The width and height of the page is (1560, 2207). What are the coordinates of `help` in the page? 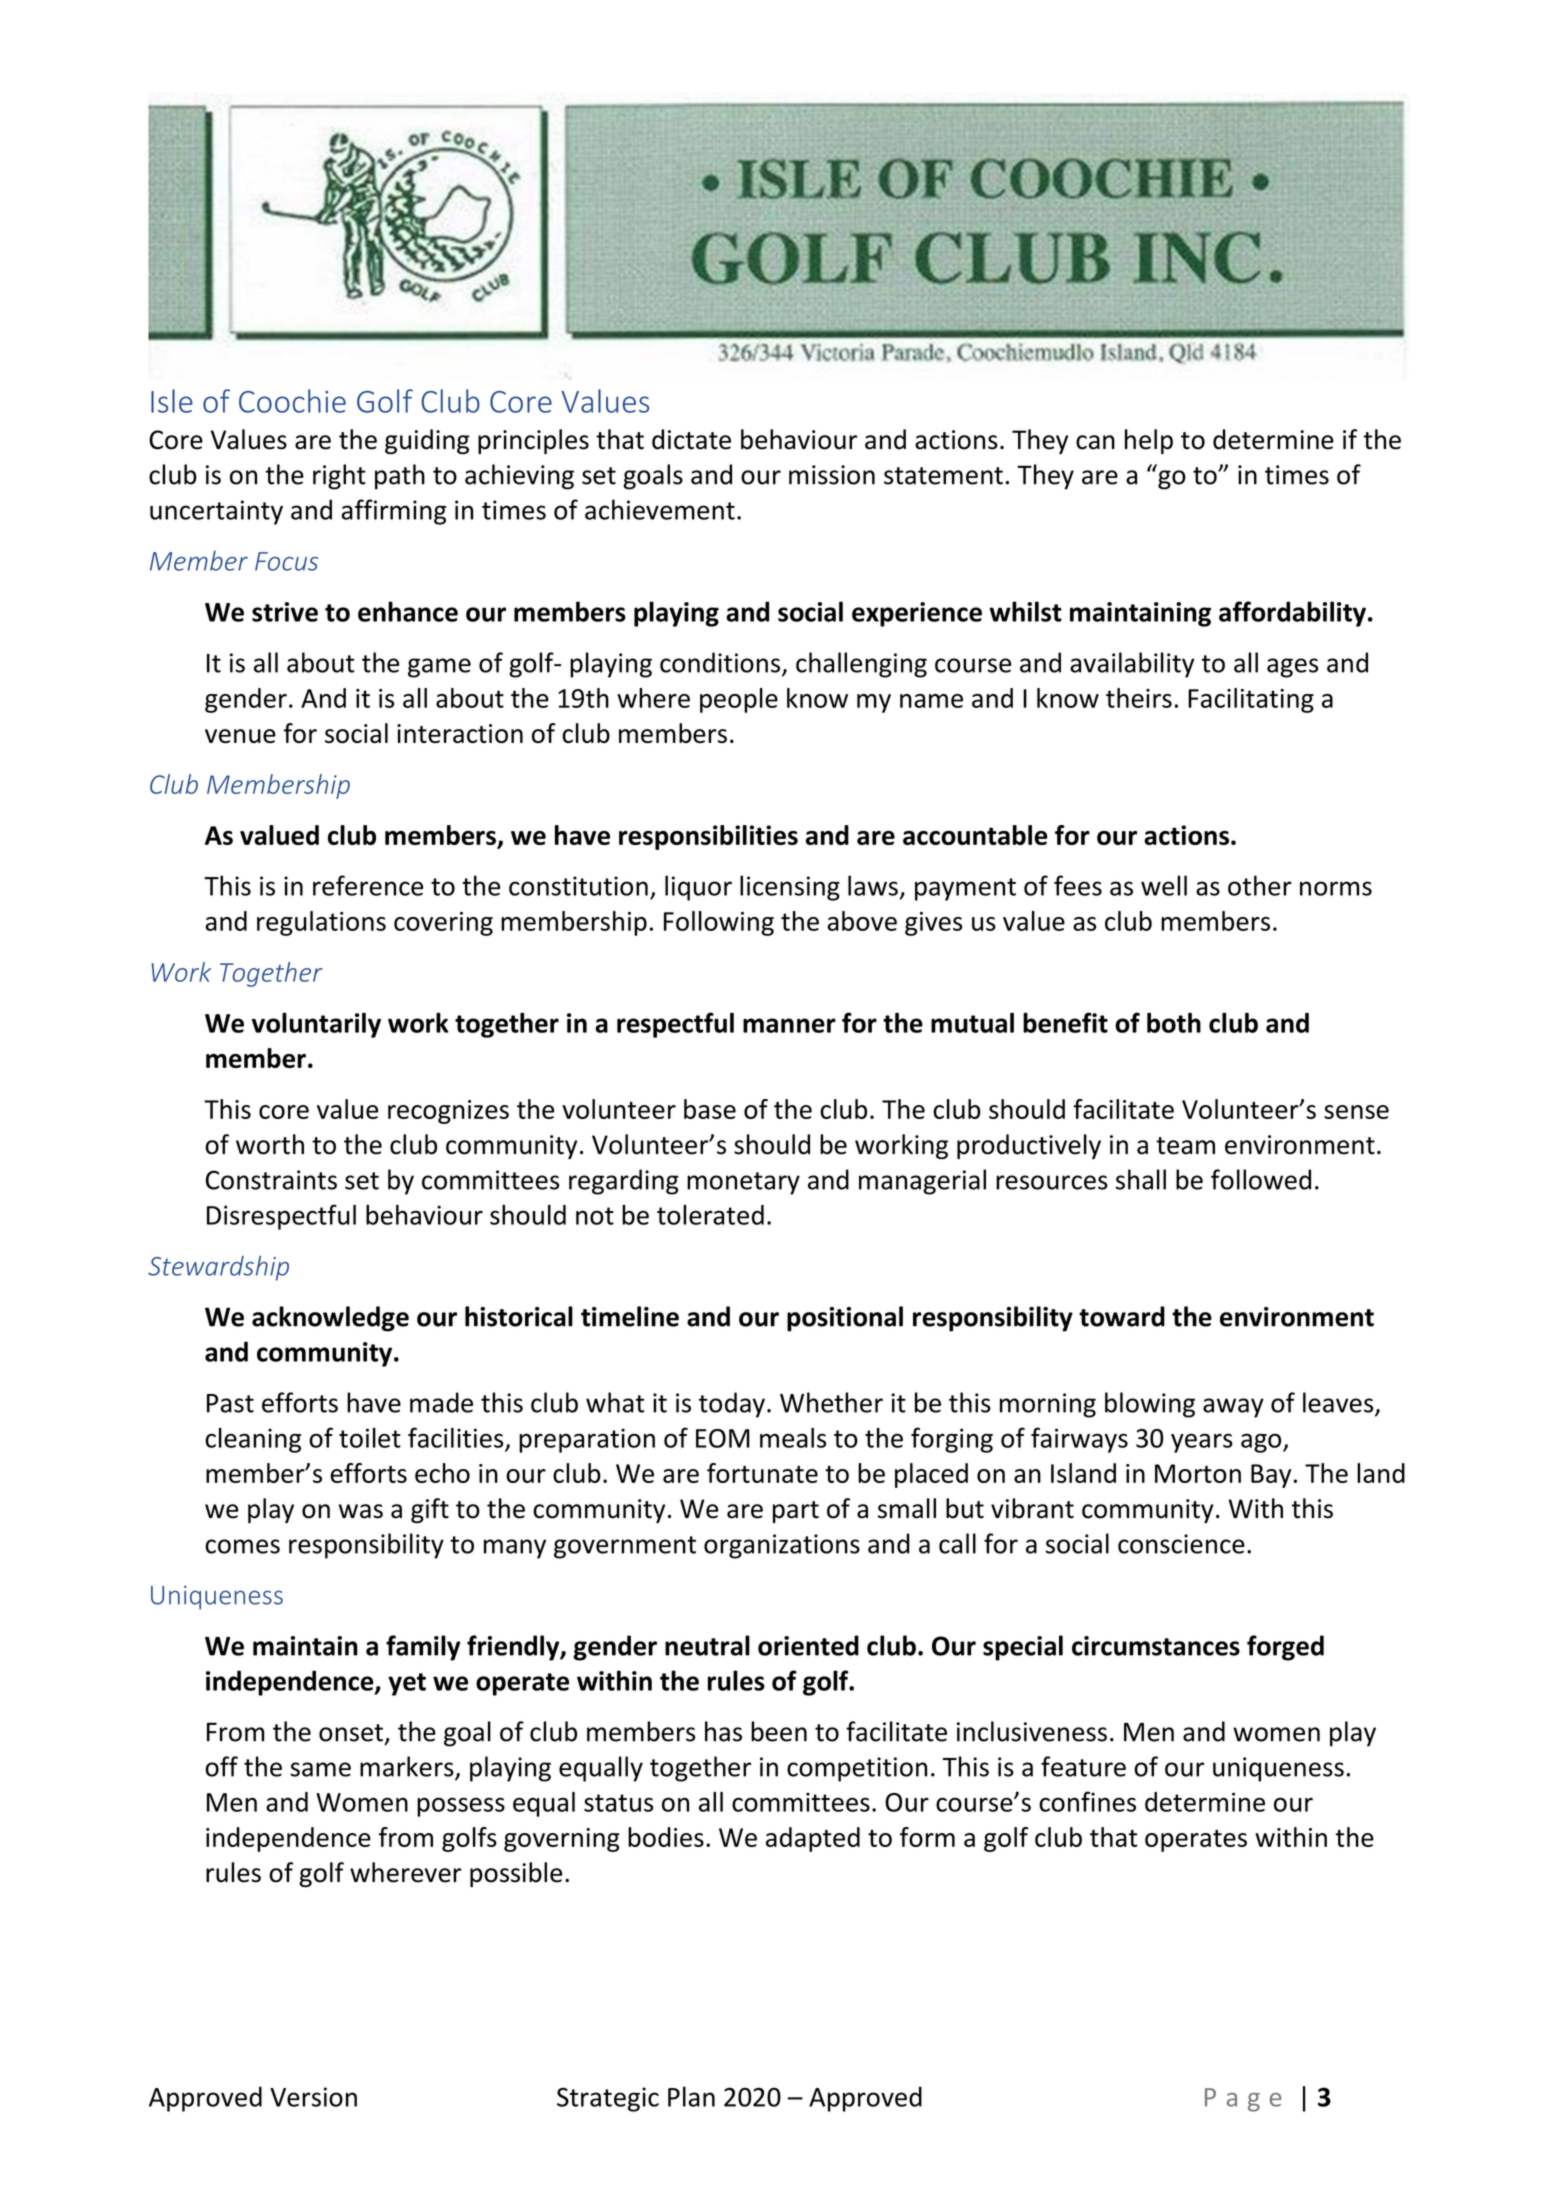 It's located at (1149, 441).
